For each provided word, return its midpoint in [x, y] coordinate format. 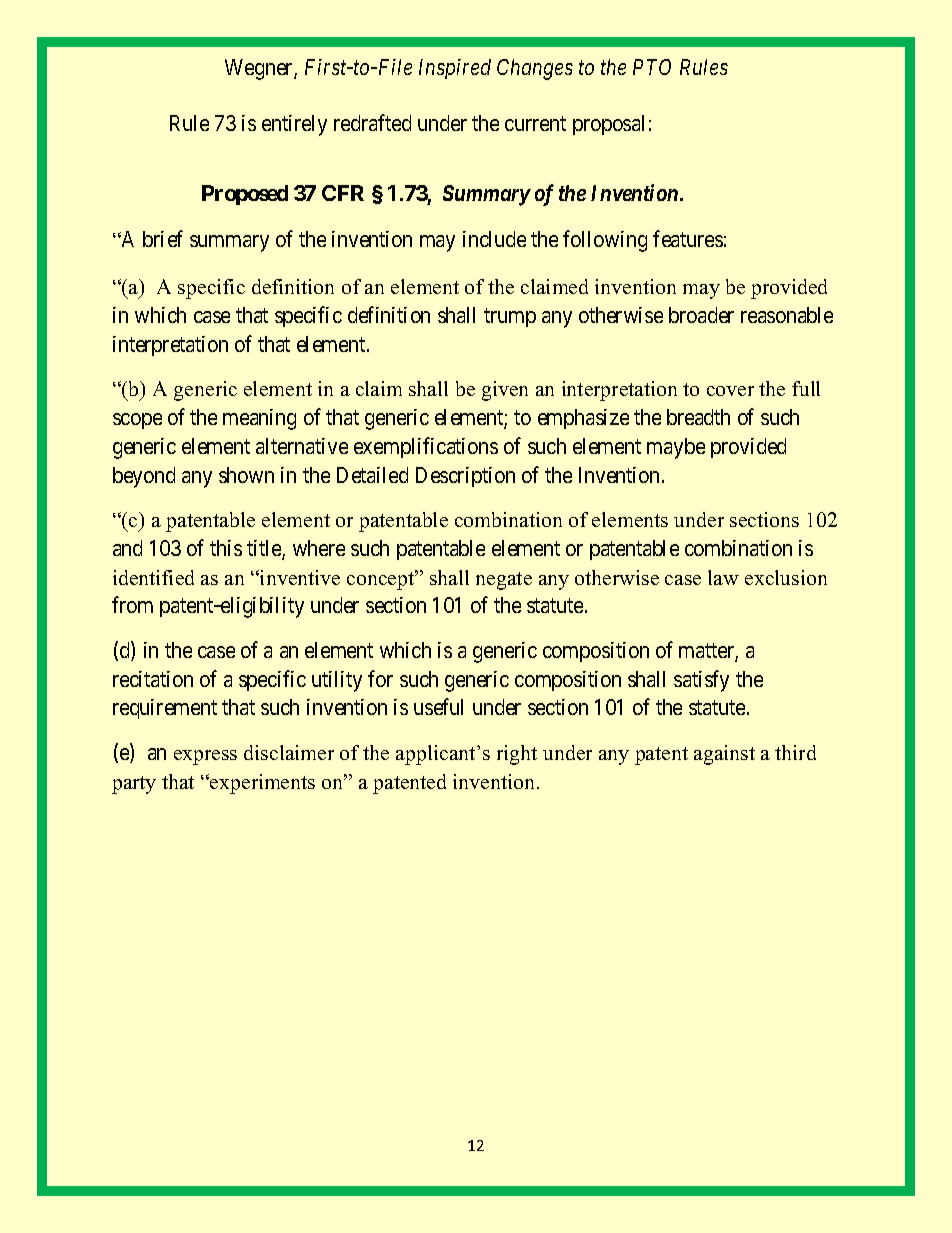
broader [701, 315]
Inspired [455, 69]
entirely [294, 125]
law [723, 577]
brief [163, 238]
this [226, 548]
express [205, 757]
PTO [652, 67]
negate [504, 581]
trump [510, 317]
